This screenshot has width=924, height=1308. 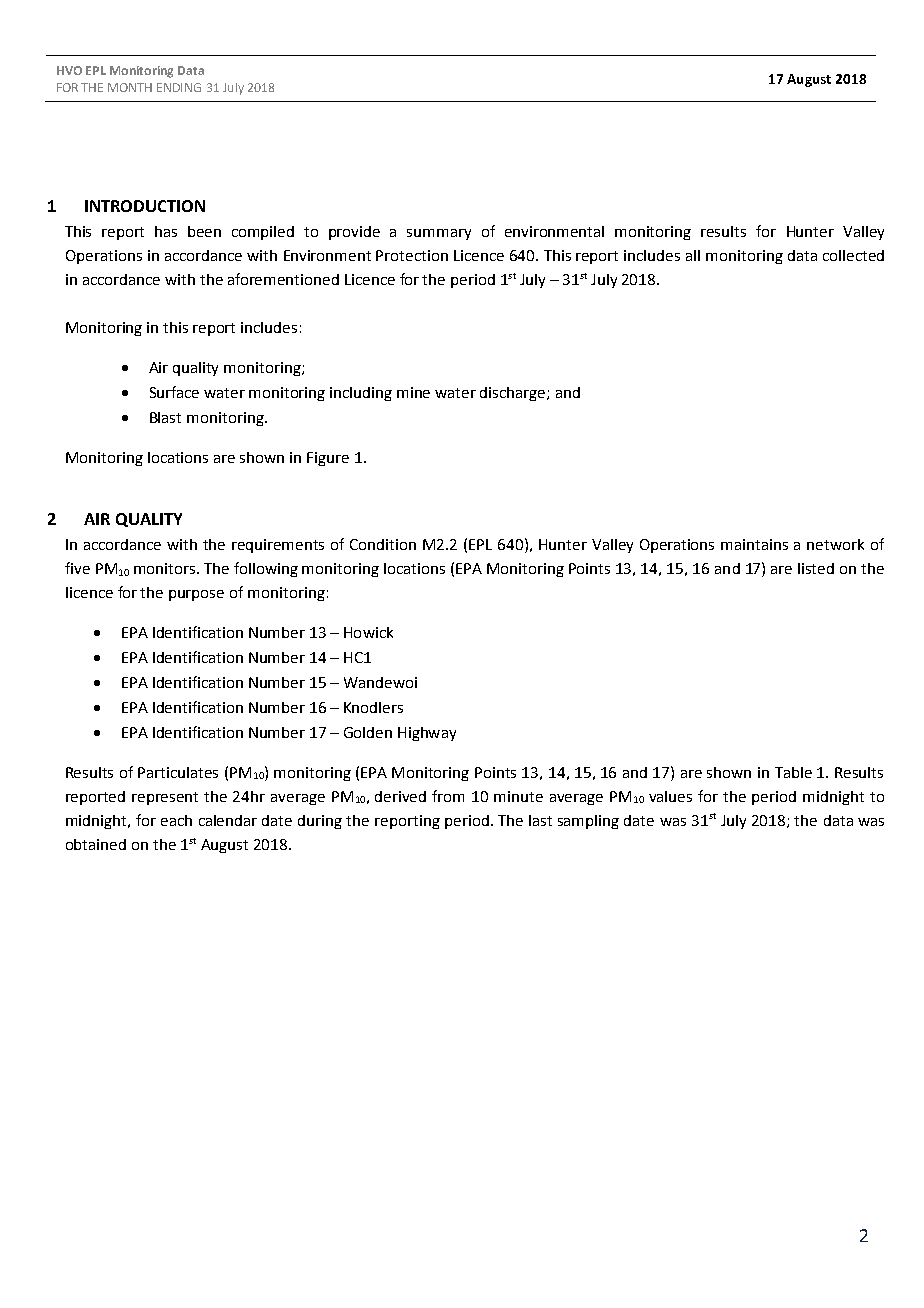 What do you see at coordinates (439, 234) in the screenshot?
I see `summary` at bounding box center [439, 234].
